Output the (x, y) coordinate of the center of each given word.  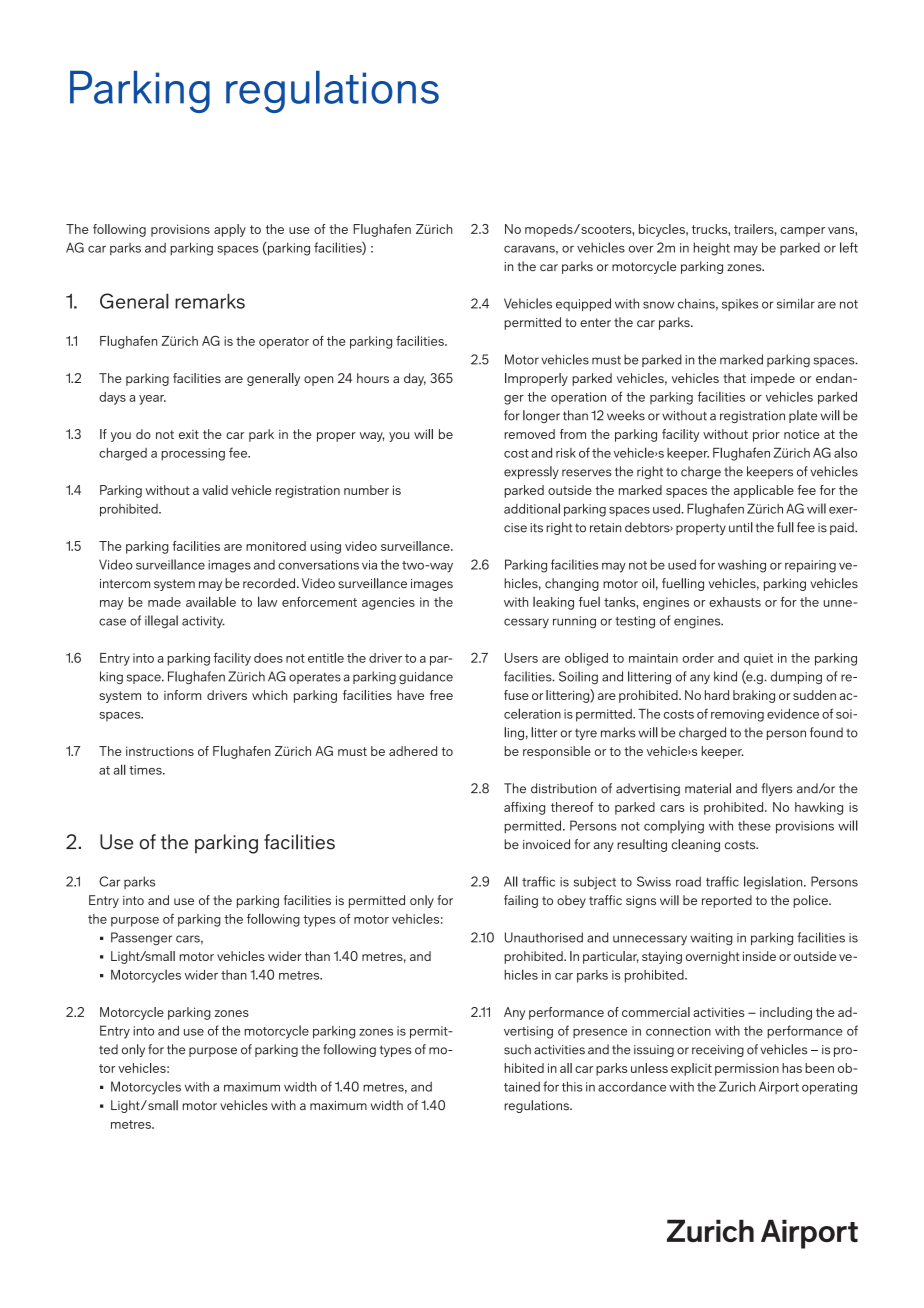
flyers (777, 789)
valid (215, 490)
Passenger (141, 939)
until (741, 527)
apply (230, 230)
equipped (583, 304)
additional (532, 508)
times (146, 770)
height (711, 249)
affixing (524, 808)
